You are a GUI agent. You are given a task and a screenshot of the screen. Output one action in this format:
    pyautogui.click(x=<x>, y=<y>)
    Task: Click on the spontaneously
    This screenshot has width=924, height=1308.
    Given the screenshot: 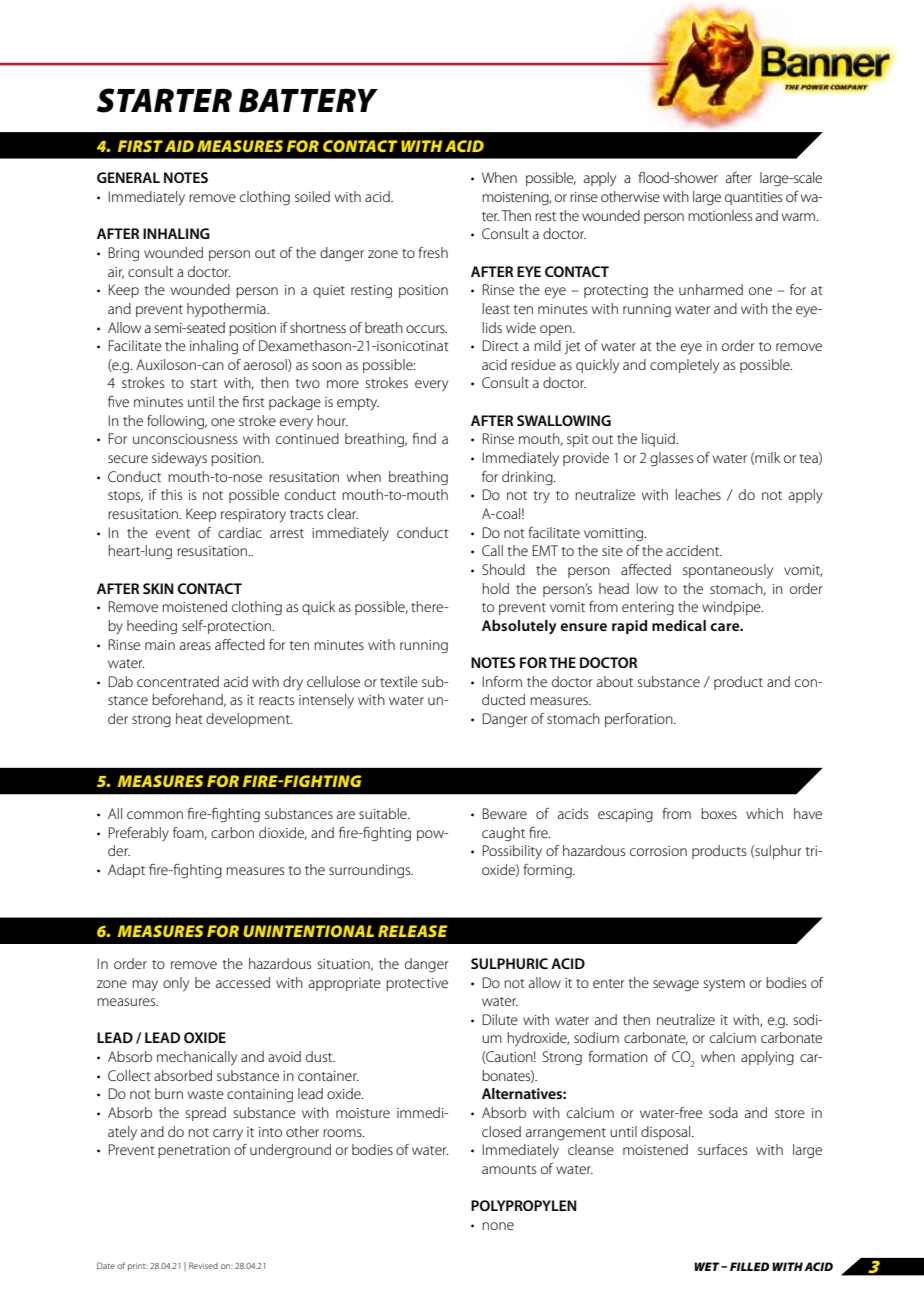 What is the action you would take?
    pyautogui.click(x=728, y=571)
